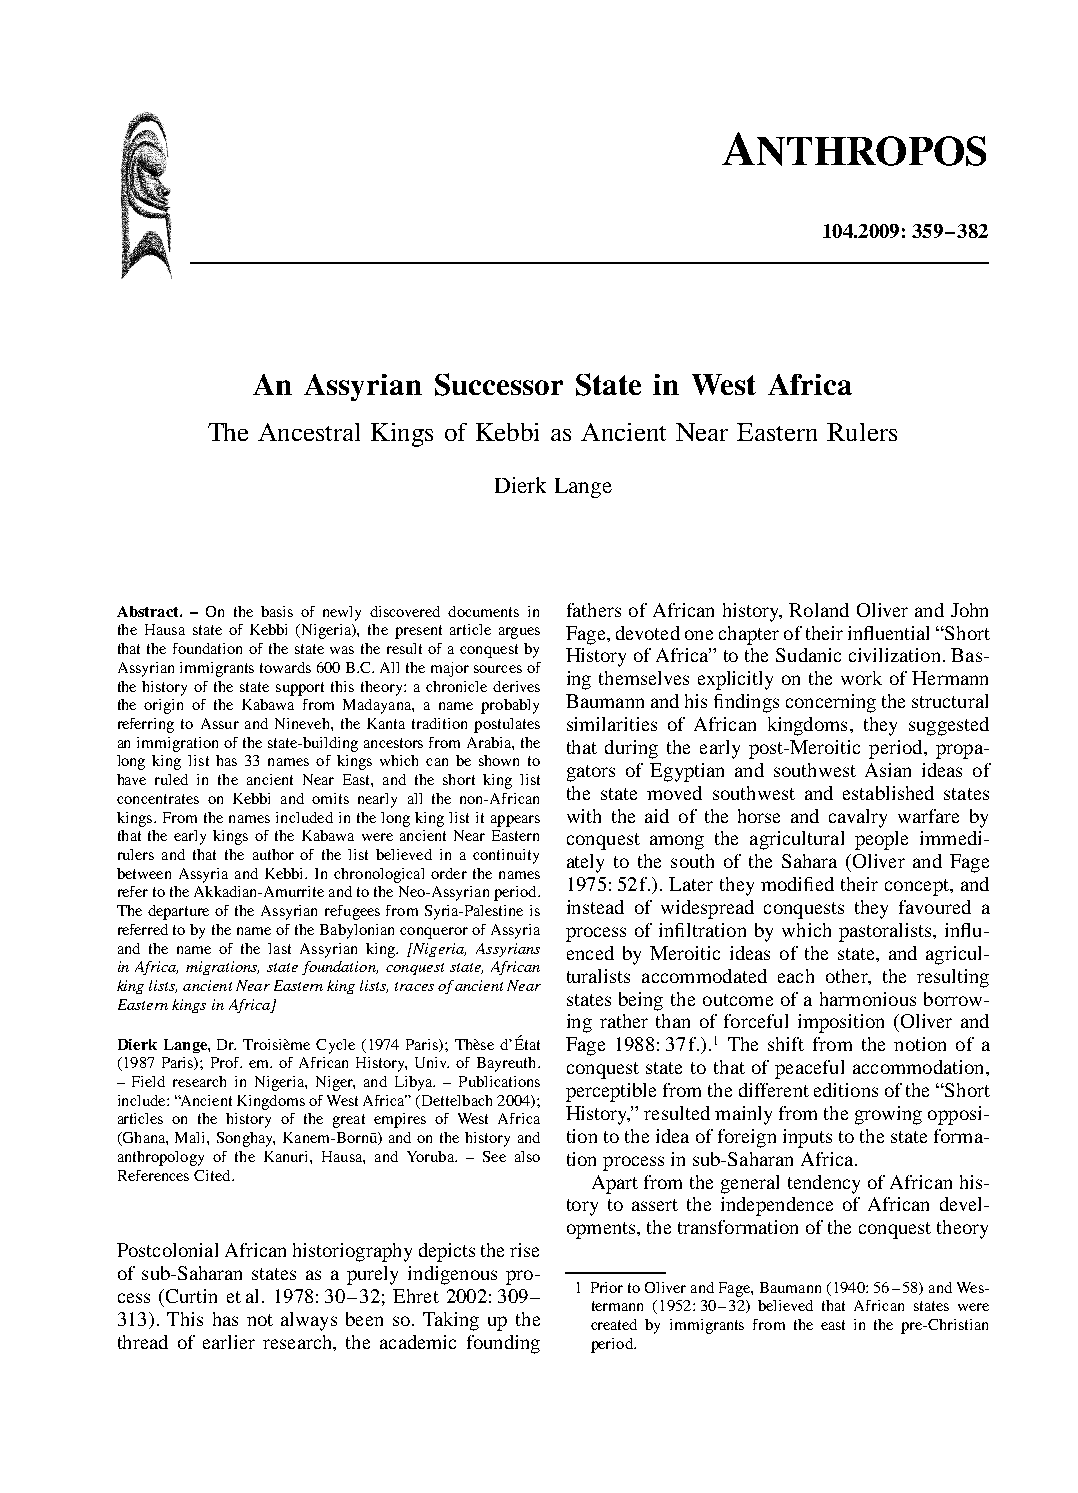  Describe the element at coordinates (819, 610) in the page. I see `Roland` at that location.
